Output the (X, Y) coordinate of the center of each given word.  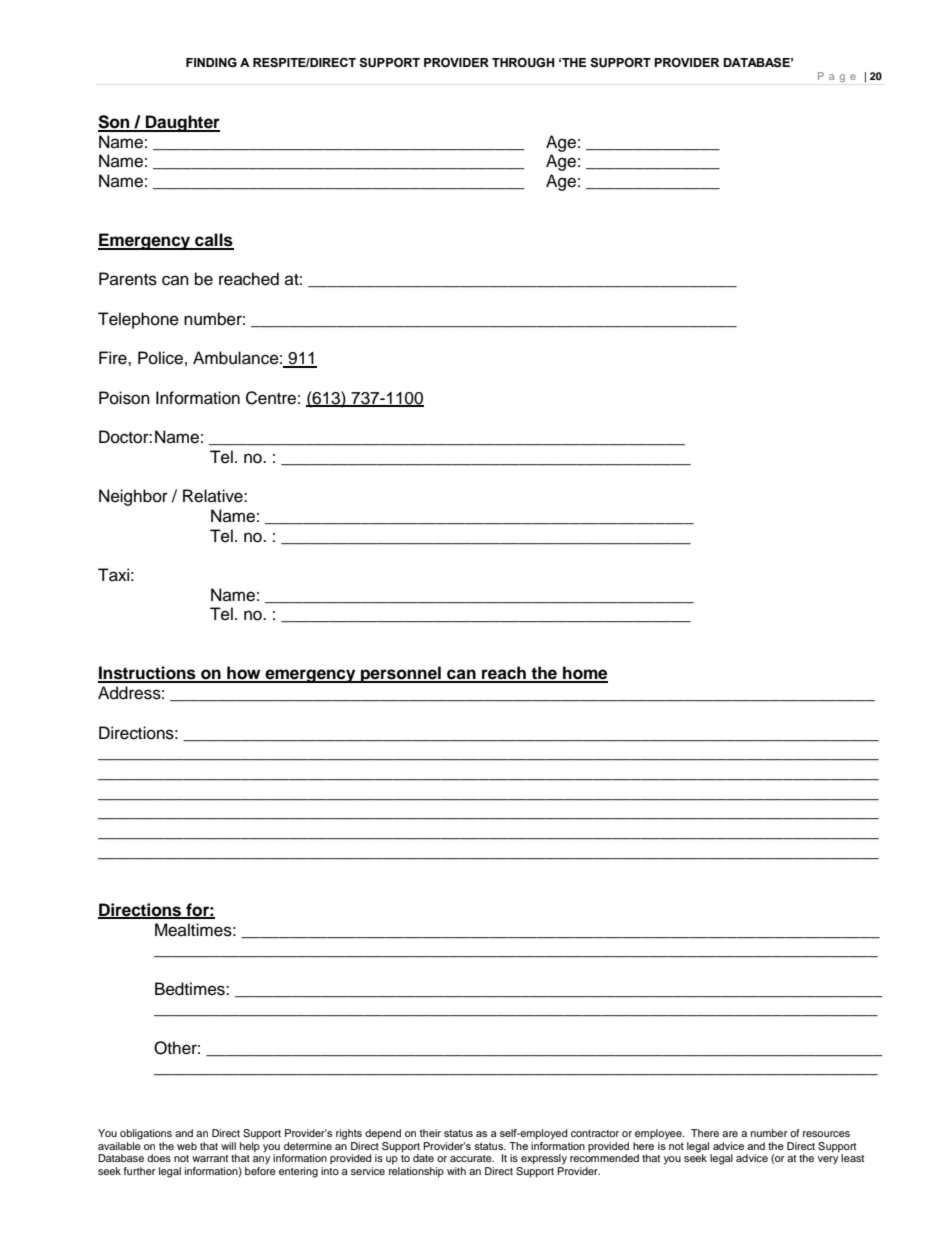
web (187, 1146)
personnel (401, 674)
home (584, 674)
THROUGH (523, 63)
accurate (472, 1158)
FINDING (211, 63)
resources (826, 1134)
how (244, 674)
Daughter (182, 123)
